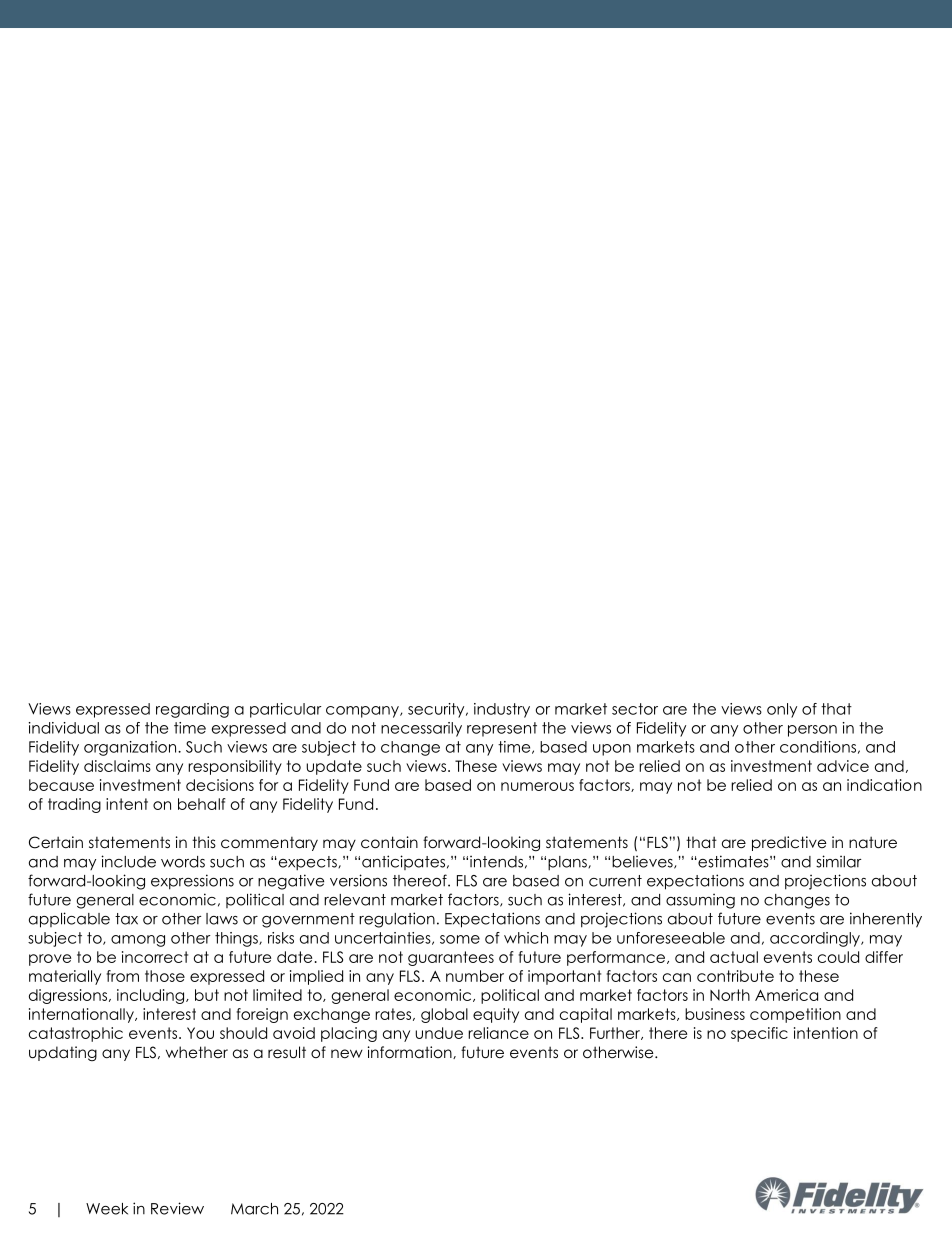  Describe the element at coordinates (197, 1052) in the screenshot. I see `whether` at that location.
